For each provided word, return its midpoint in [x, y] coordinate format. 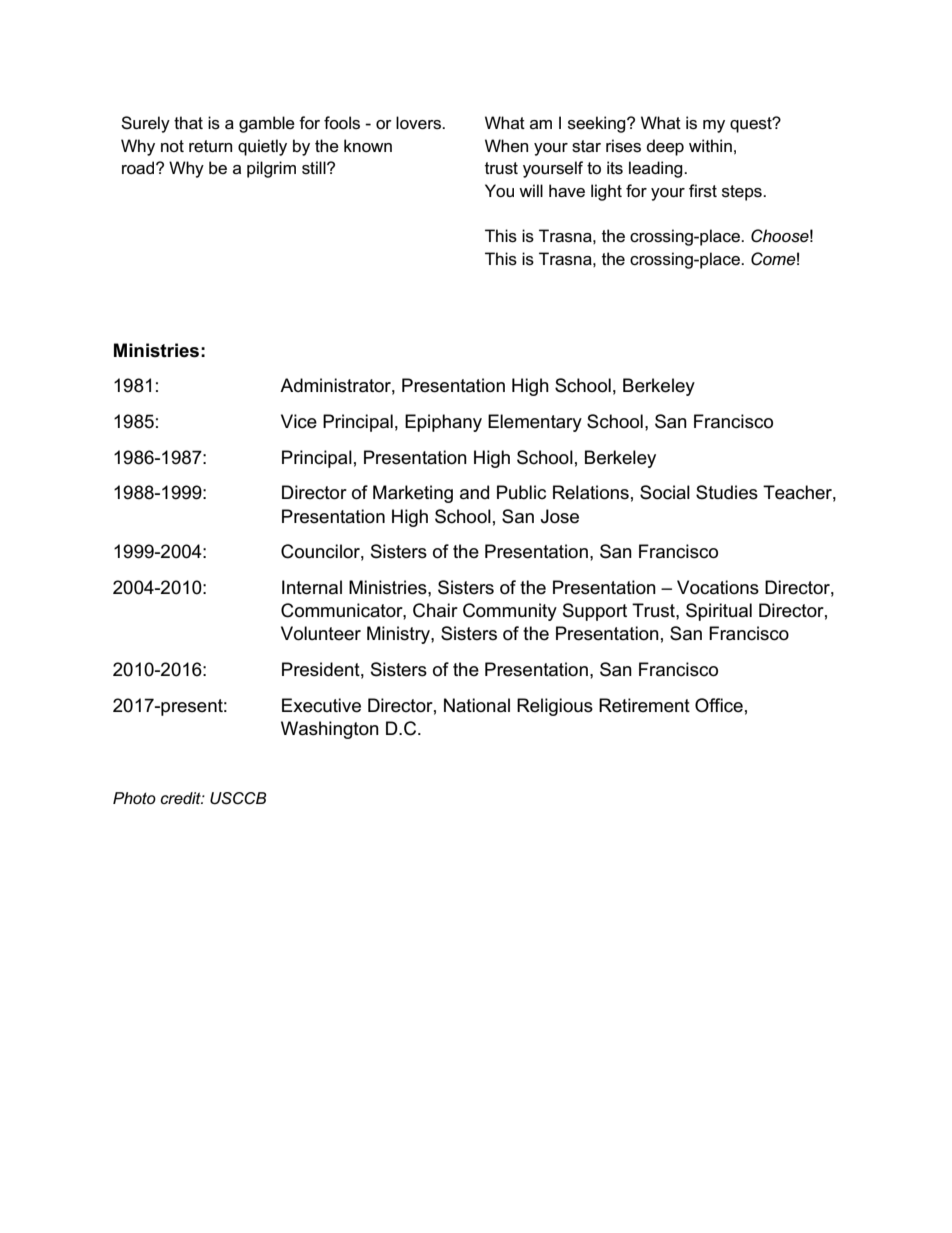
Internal [312, 587]
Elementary [535, 423]
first [703, 191]
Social [665, 492]
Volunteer [321, 633]
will [531, 190]
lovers [419, 123]
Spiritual [719, 612]
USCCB [238, 798]
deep [665, 147]
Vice [299, 421]
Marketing [413, 494]
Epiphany [443, 423]
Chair [435, 610]
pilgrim [271, 169]
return [210, 146]
